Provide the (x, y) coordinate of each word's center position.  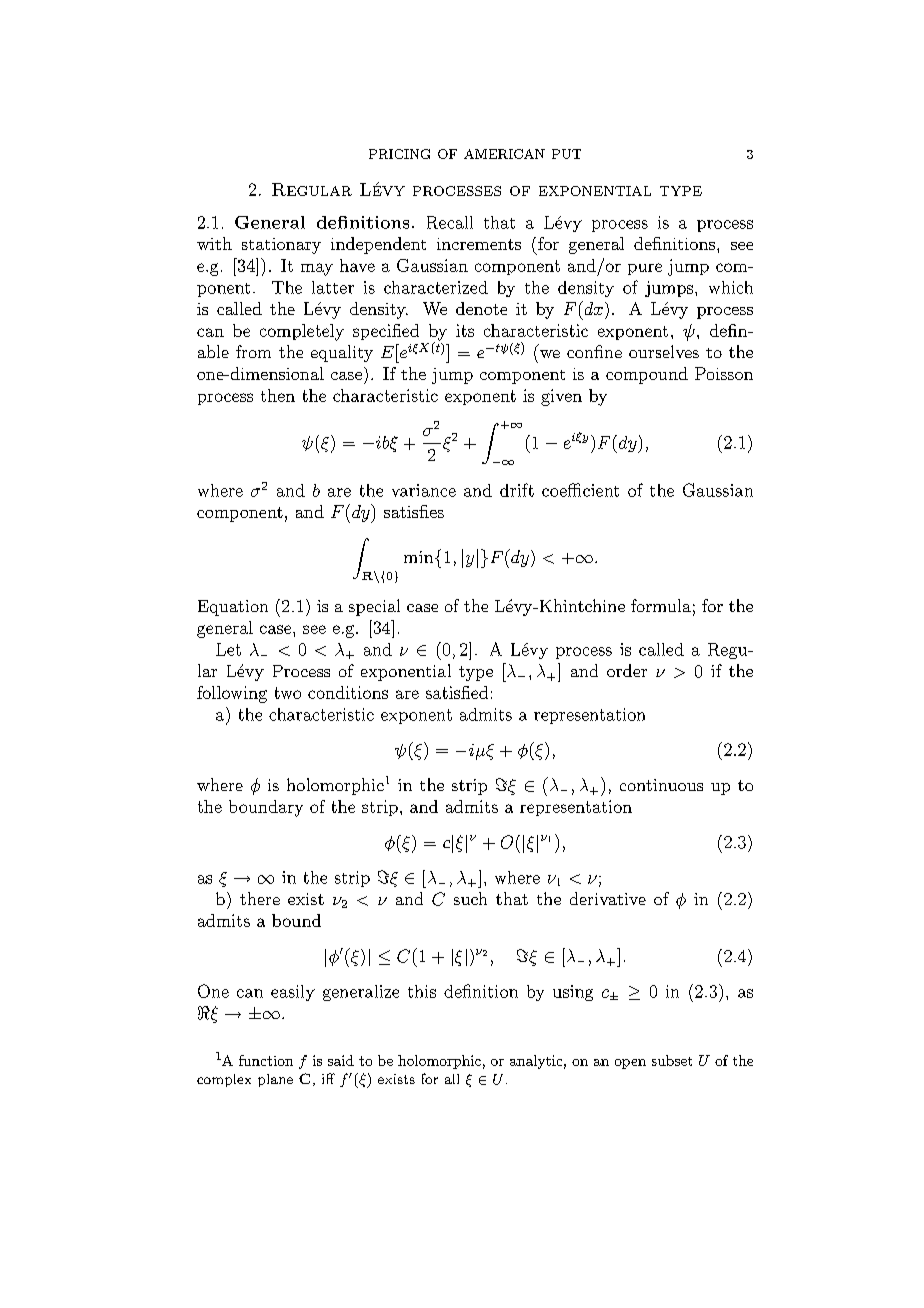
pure (645, 269)
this (422, 991)
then (278, 395)
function (266, 1060)
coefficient (580, 490)
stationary (281, 246)
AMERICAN (504, 154)
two (288, 693)
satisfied (457, 692)
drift (517, 490)
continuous (661, 785)
